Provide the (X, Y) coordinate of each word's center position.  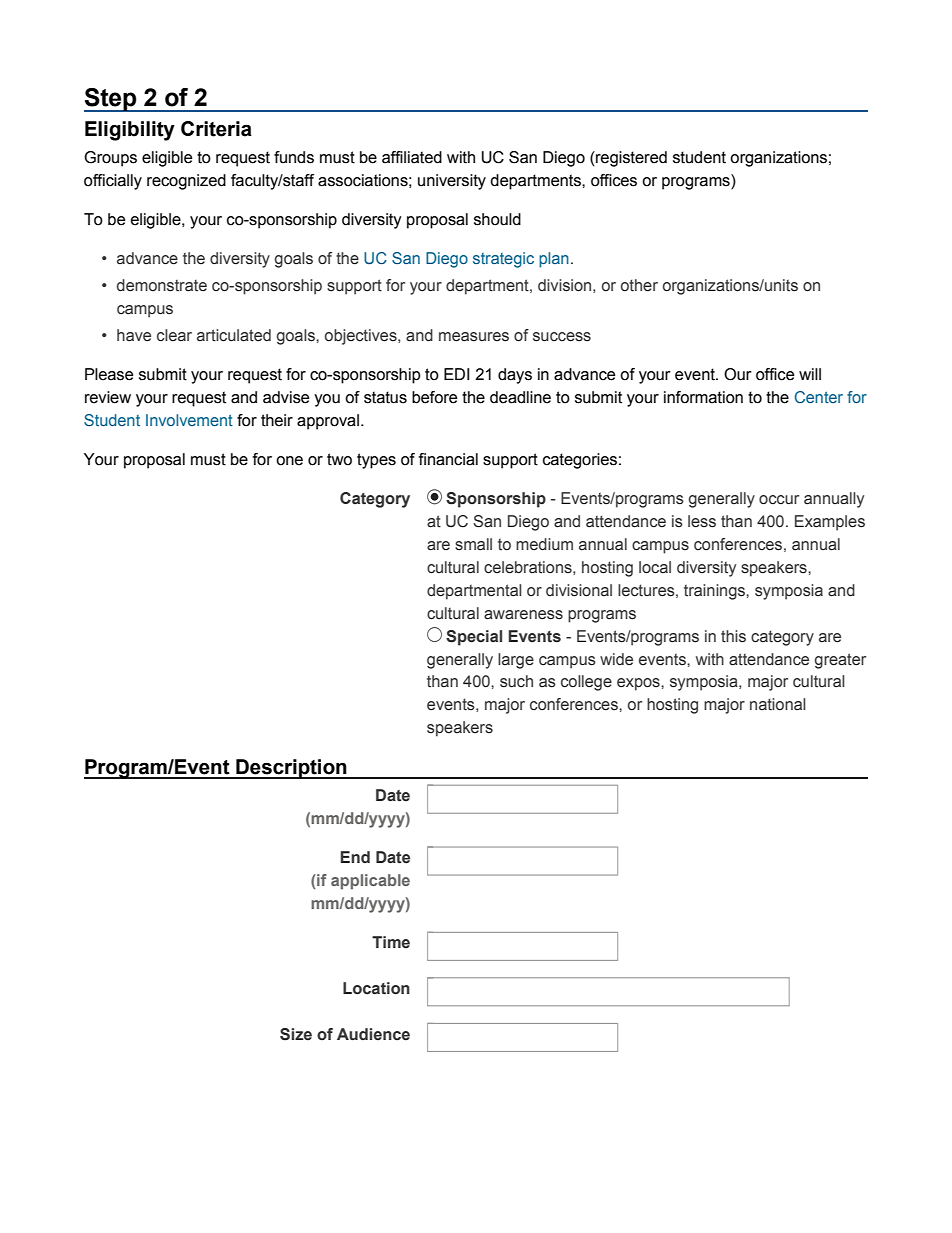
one (289, 461)
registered (630, 159)
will (810, 374)
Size (296, 1034)
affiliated (412, 157)
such (516, 681)
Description (291, 769)
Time (391, 942)
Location (376, 988)
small (473, 544)
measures (474, 337)
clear (174, 335)
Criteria (216, 129)
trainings (715, 592)
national (778, 704)
